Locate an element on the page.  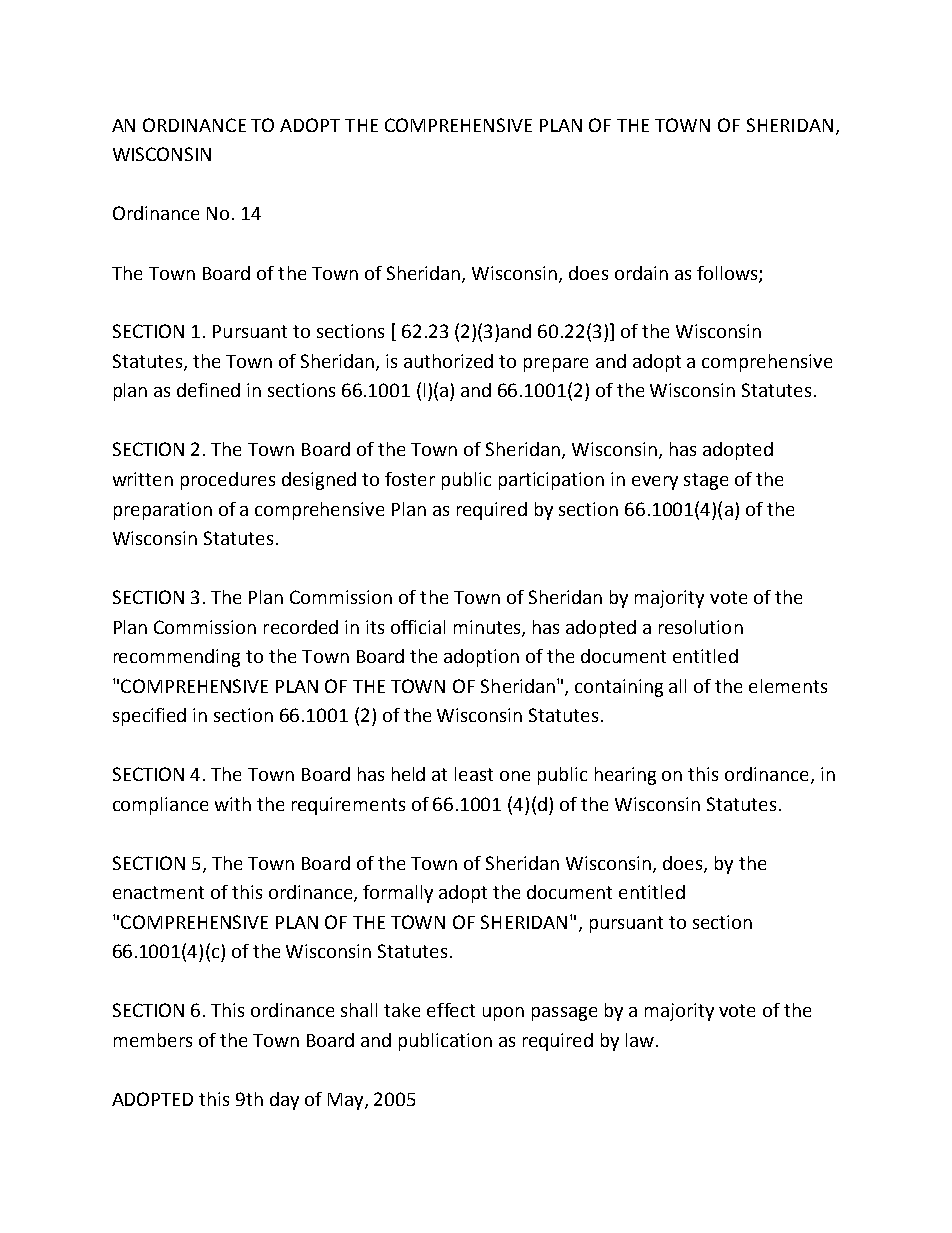
follows is located at coordinates (728, 274).
